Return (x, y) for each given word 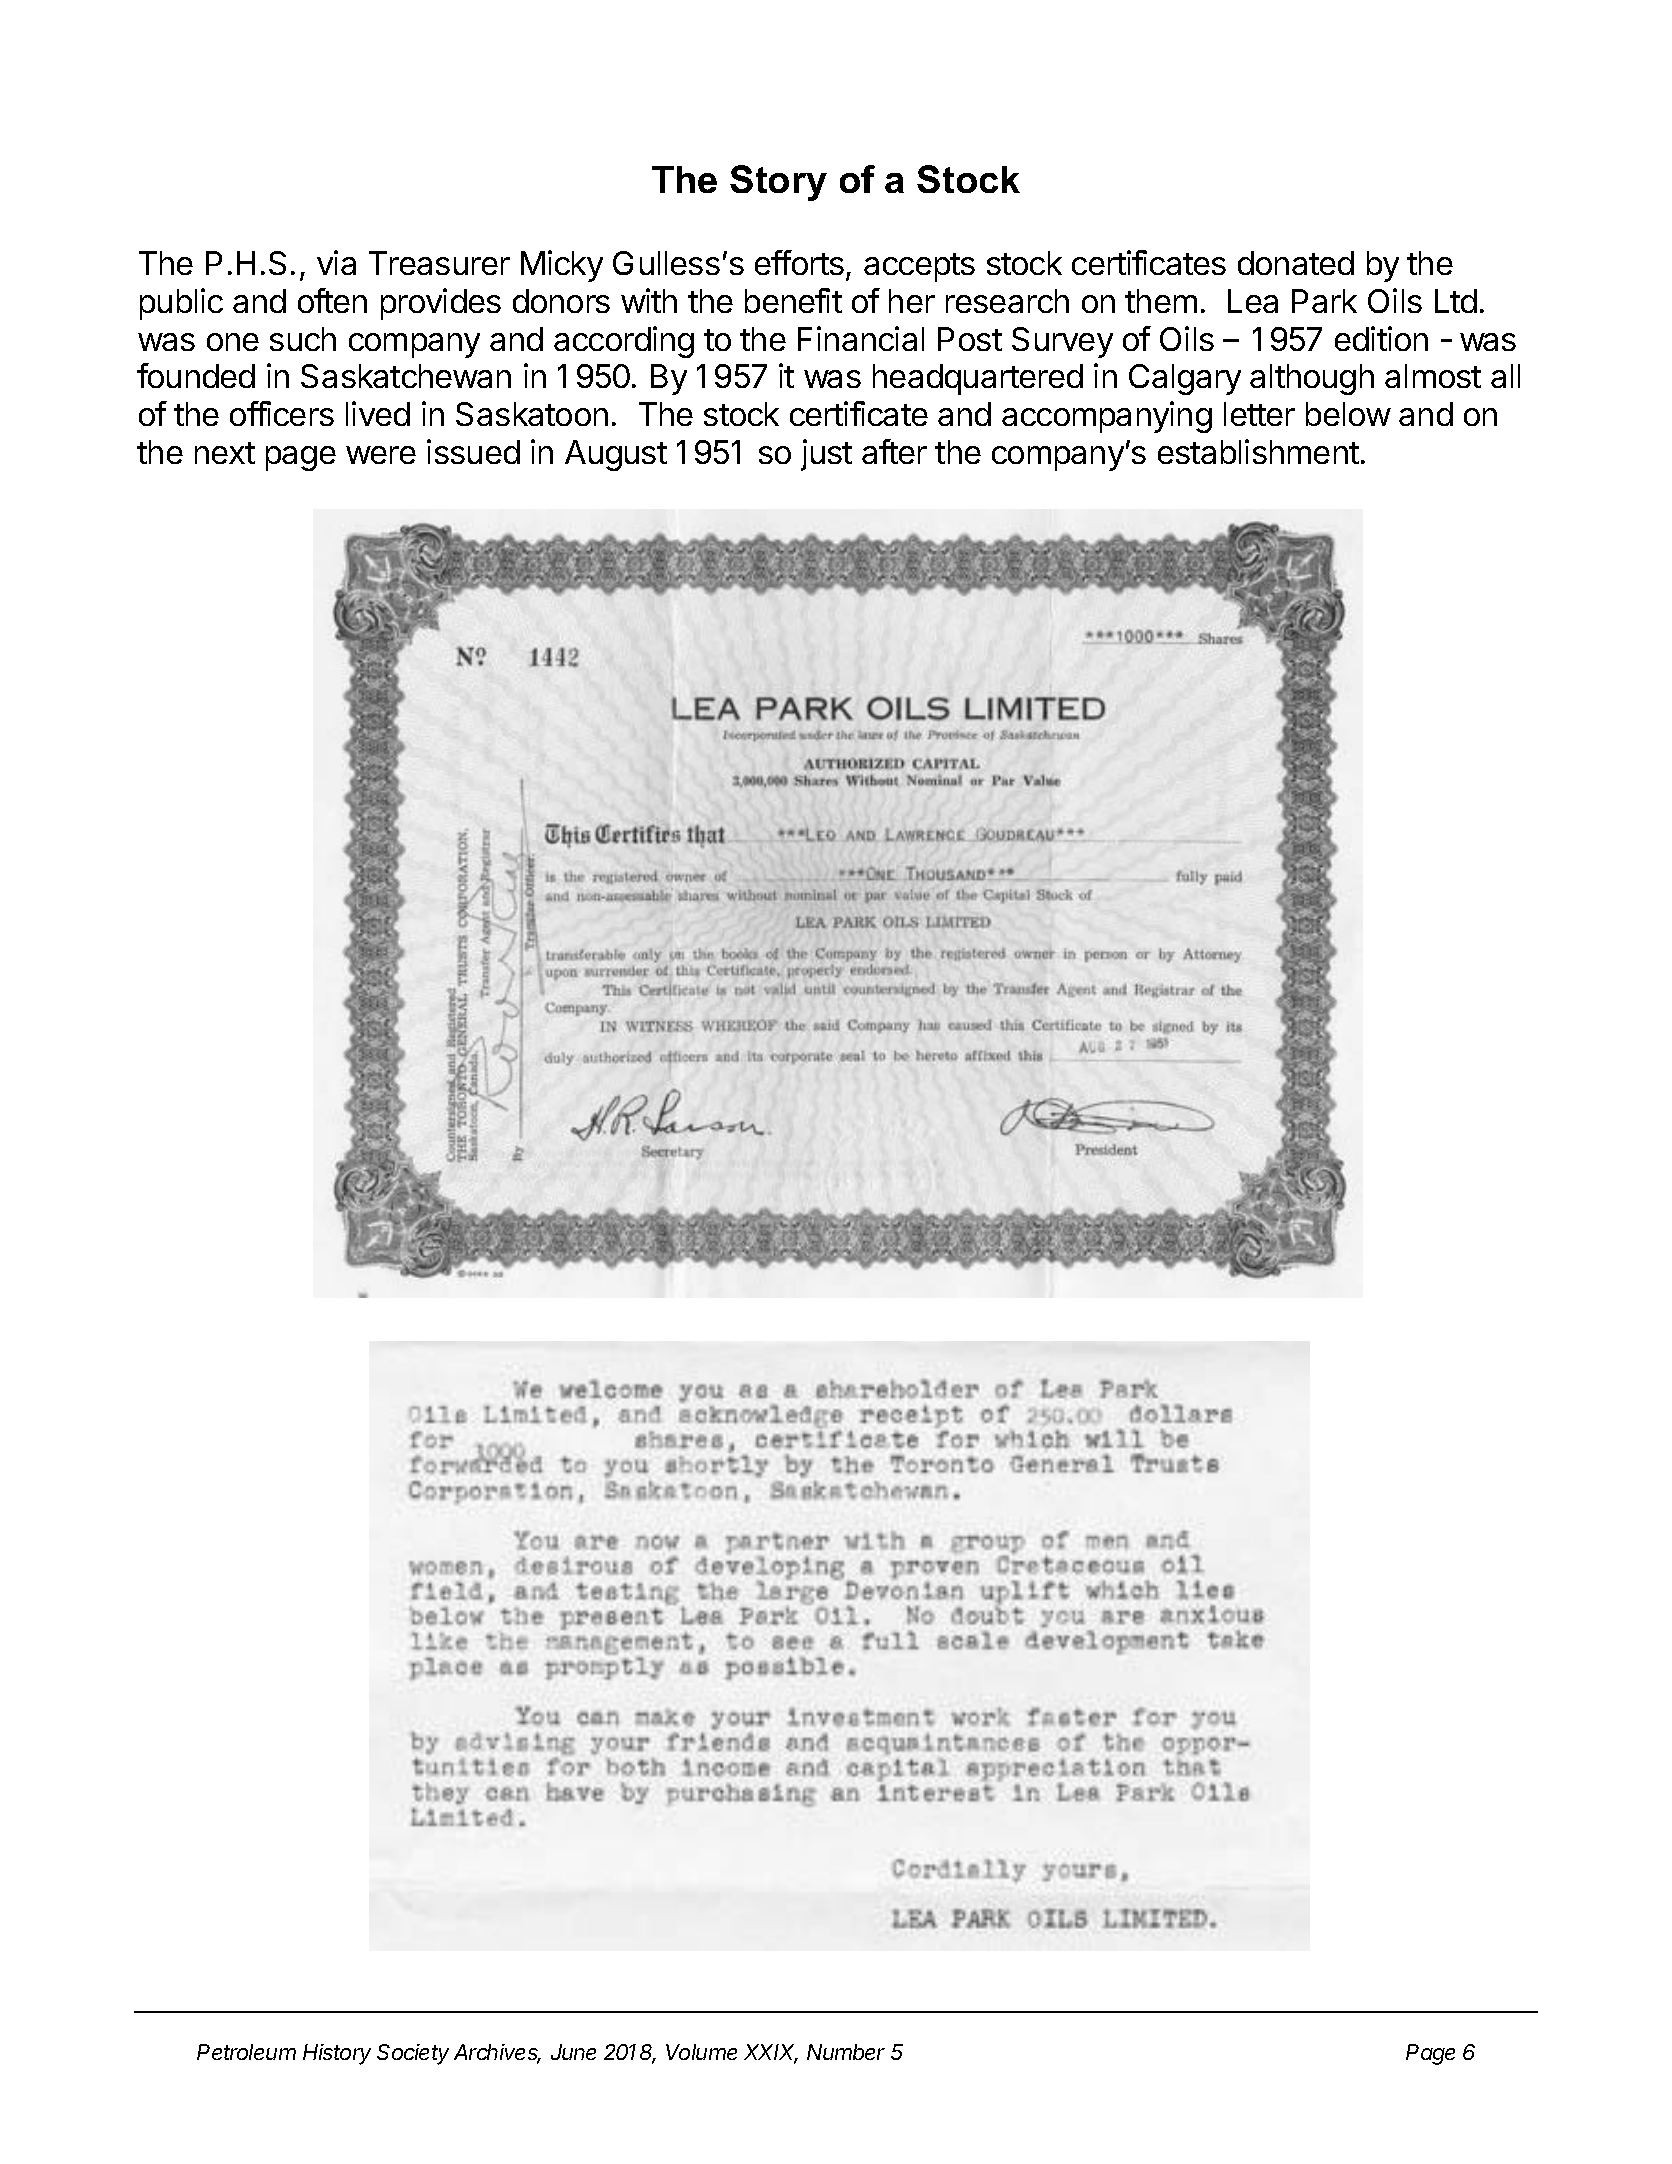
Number (846, 2052)
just (826, 455)
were (381, 455)
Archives (497, 2054)
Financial (861, 338)
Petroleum (246, 2052)
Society (413, 2054)
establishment (1258, 451)
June (573, 2052)
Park (1324, 301)
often (332, 300)
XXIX (771, 2053)
